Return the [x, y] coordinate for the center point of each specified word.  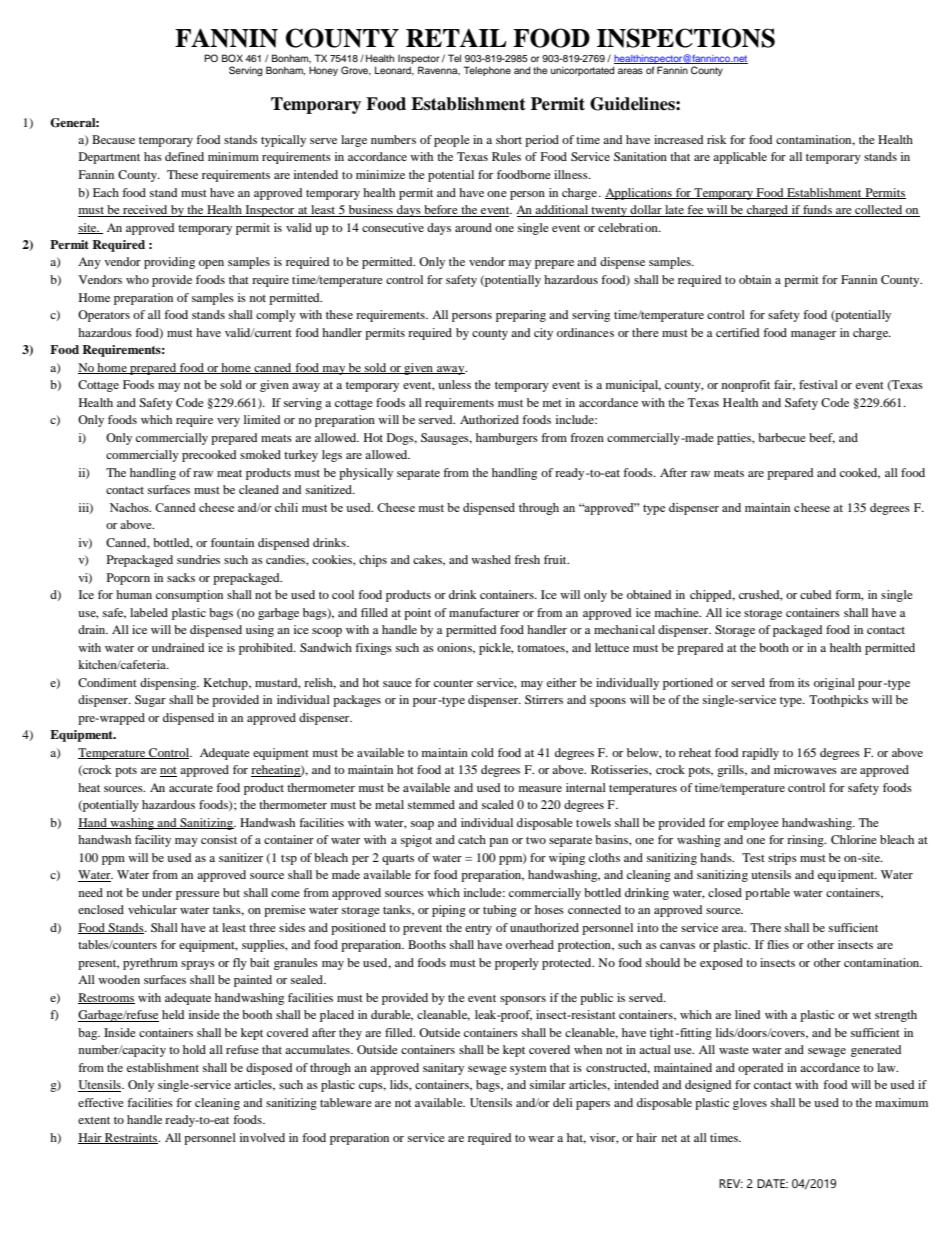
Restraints [131, 1138]
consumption [189, 596]
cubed [815, 594]
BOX [232, 58]
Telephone [487, 71]
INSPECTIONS [686, 38]
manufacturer [484, 612]
